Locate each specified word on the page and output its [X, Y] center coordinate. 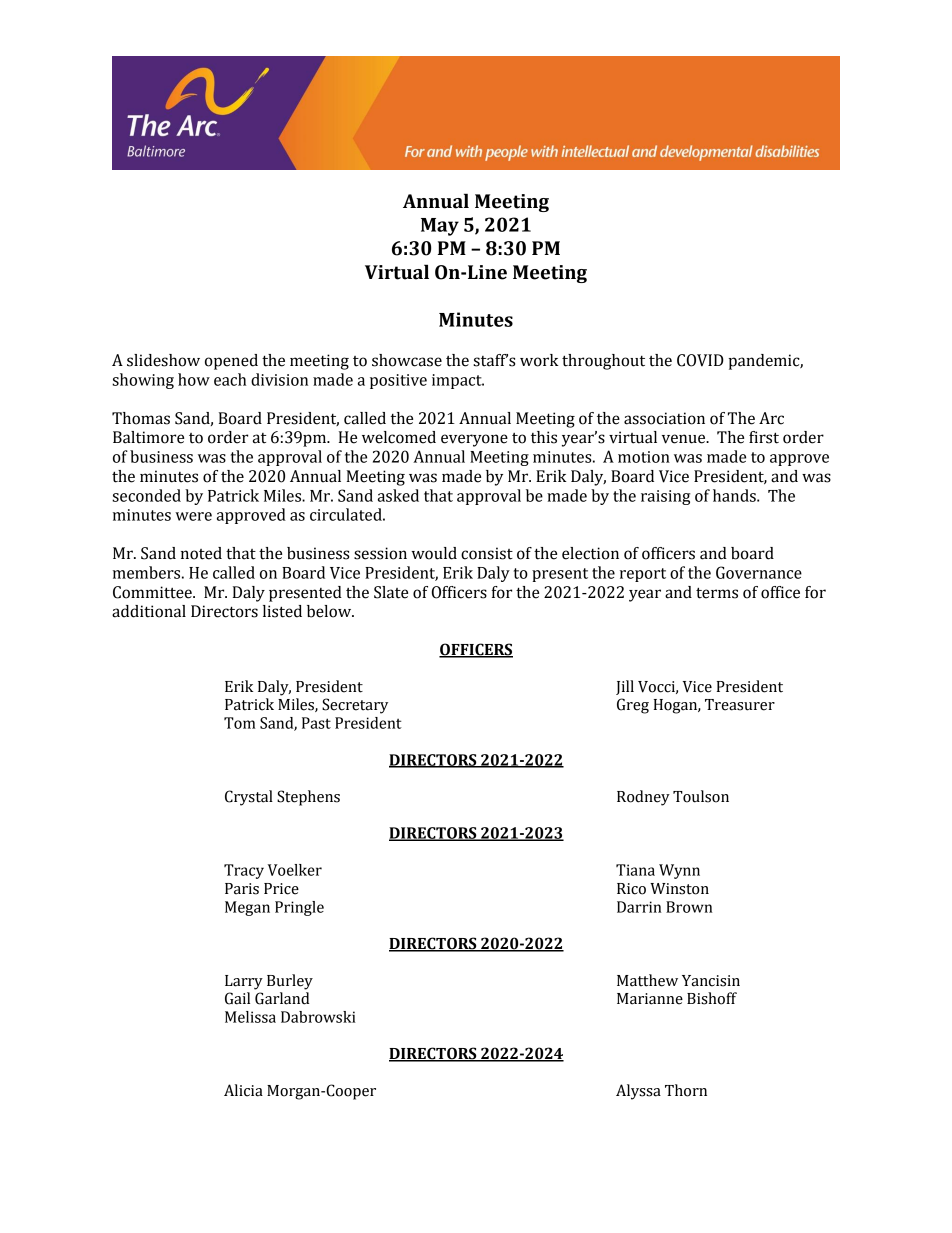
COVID [700, 360]
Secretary [355, 706]
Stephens [308, 798]
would [434, 553]
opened [231, 362]
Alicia [243, 1090]
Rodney [643, 798]
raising [666, 497]
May [440, 227]
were [193, 516]
